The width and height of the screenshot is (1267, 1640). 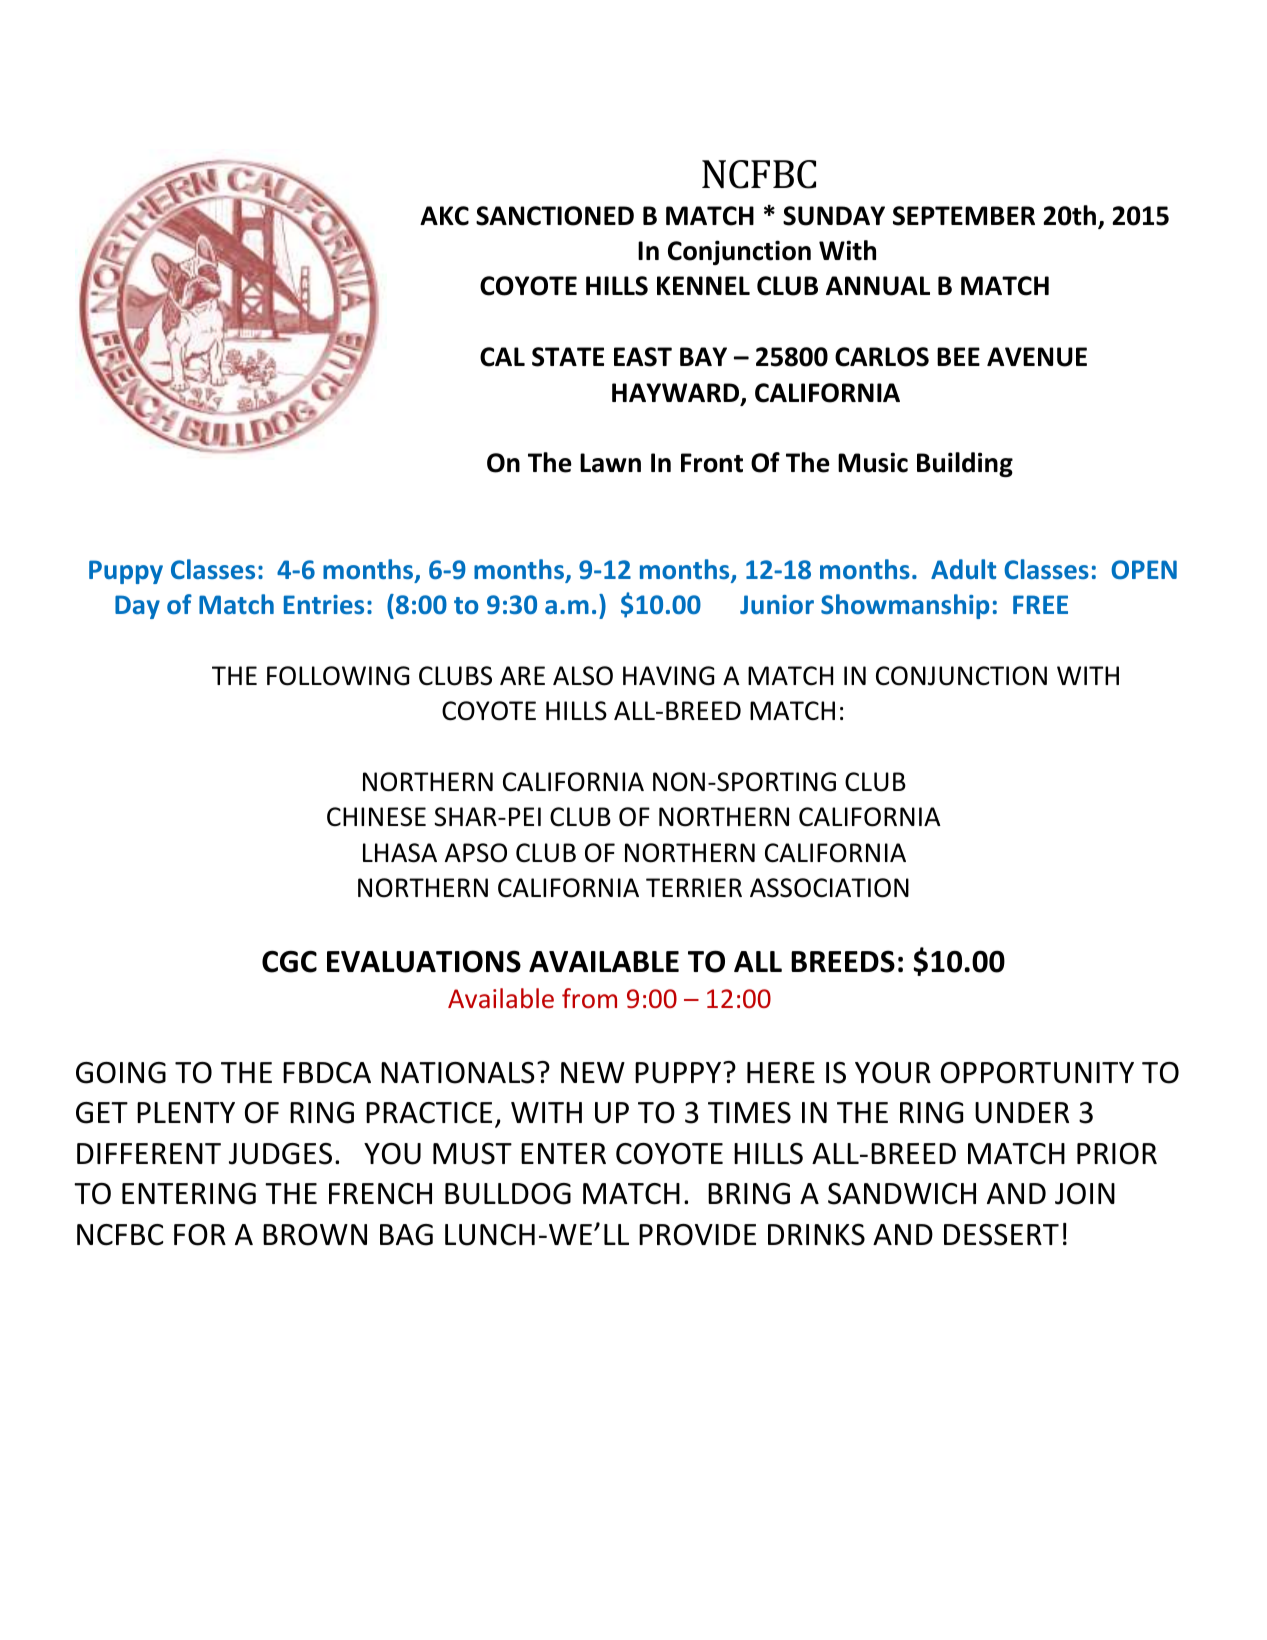 I want to click on Lawn, so click(x=610, y=463).
